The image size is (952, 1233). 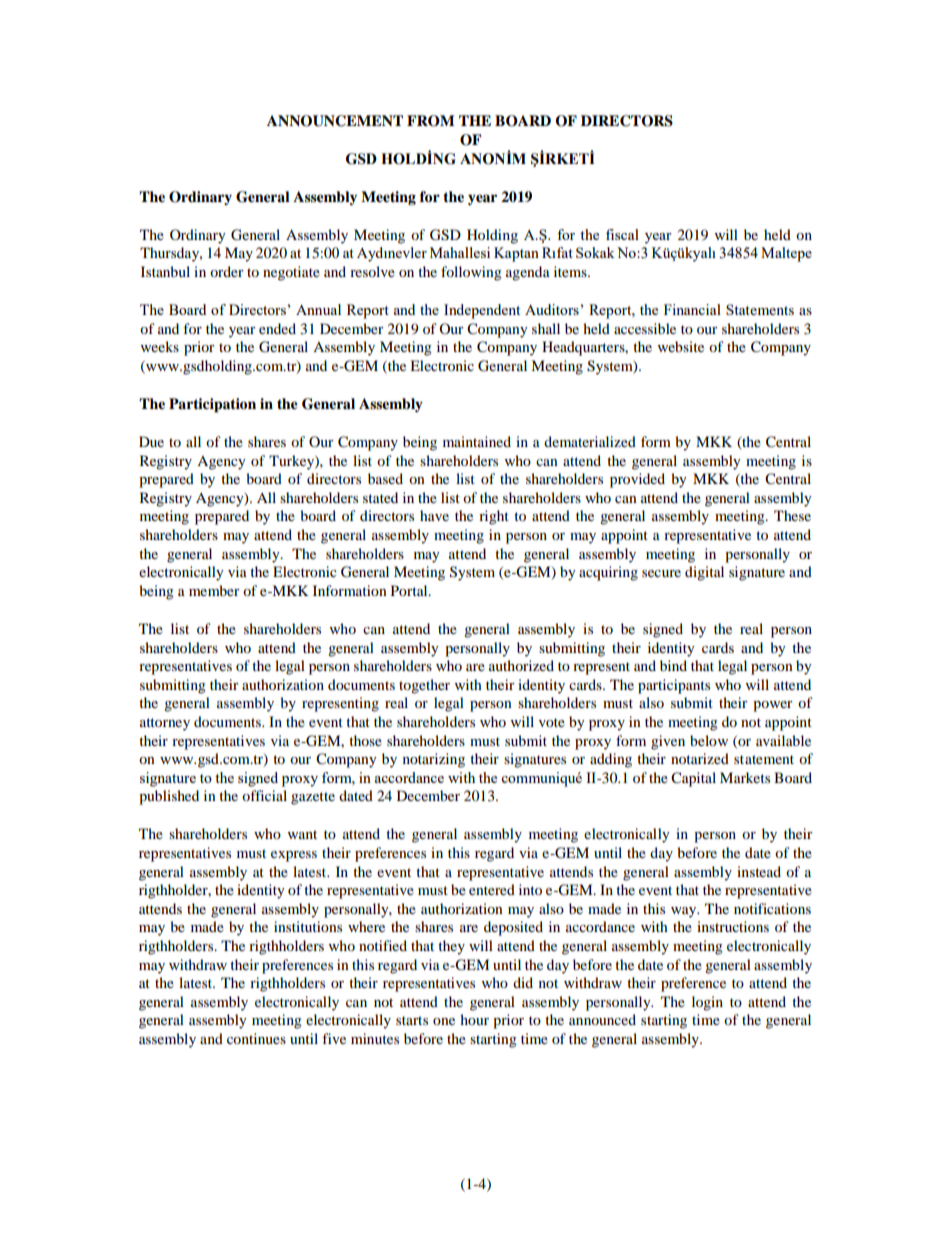 What do you see at coordinates (335, 121) in the screenshot?
I see `ANNOUNCEMENT` at bounding box center [335, 121].
